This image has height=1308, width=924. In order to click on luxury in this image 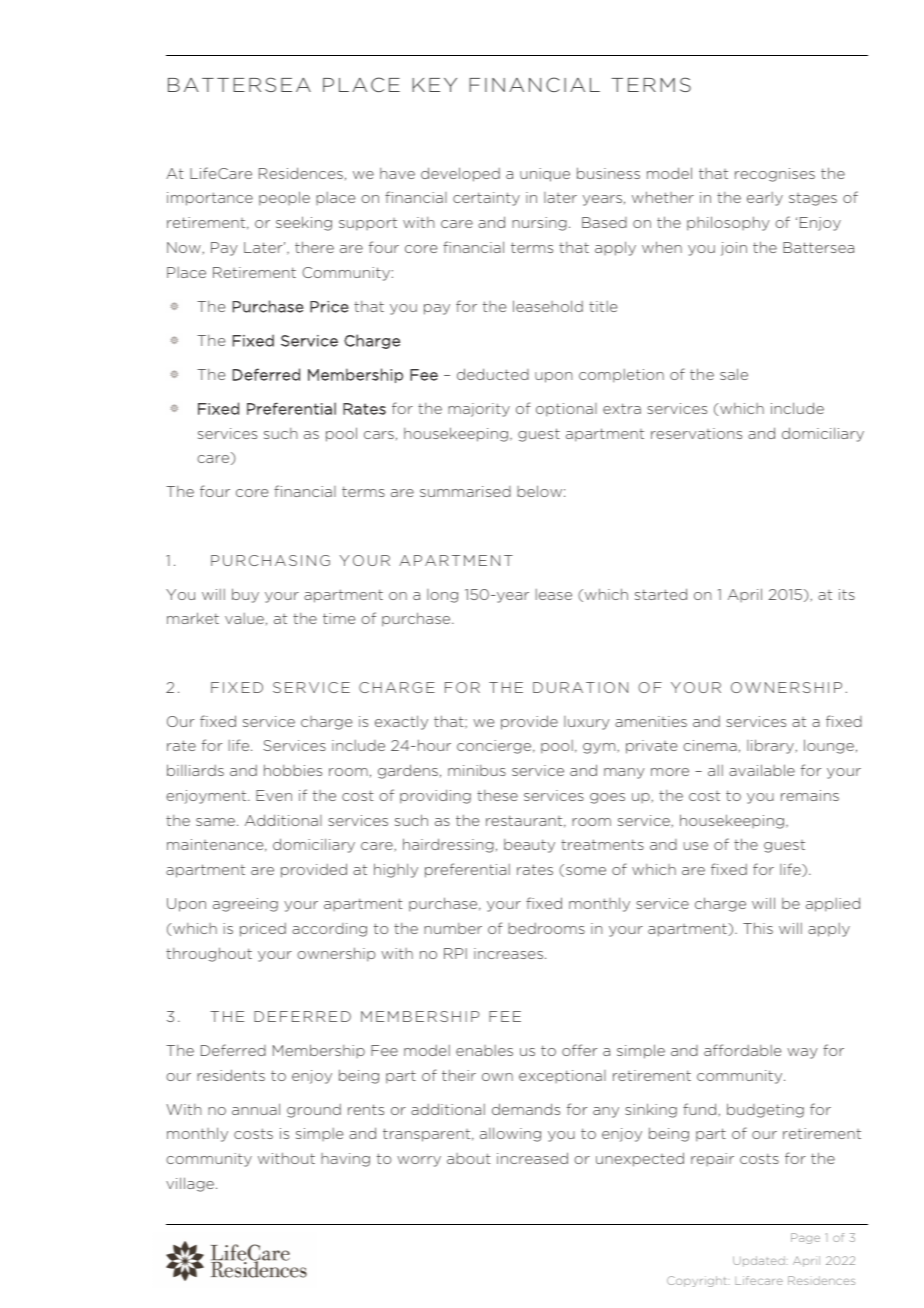, I will do `click(587, 723)`.
